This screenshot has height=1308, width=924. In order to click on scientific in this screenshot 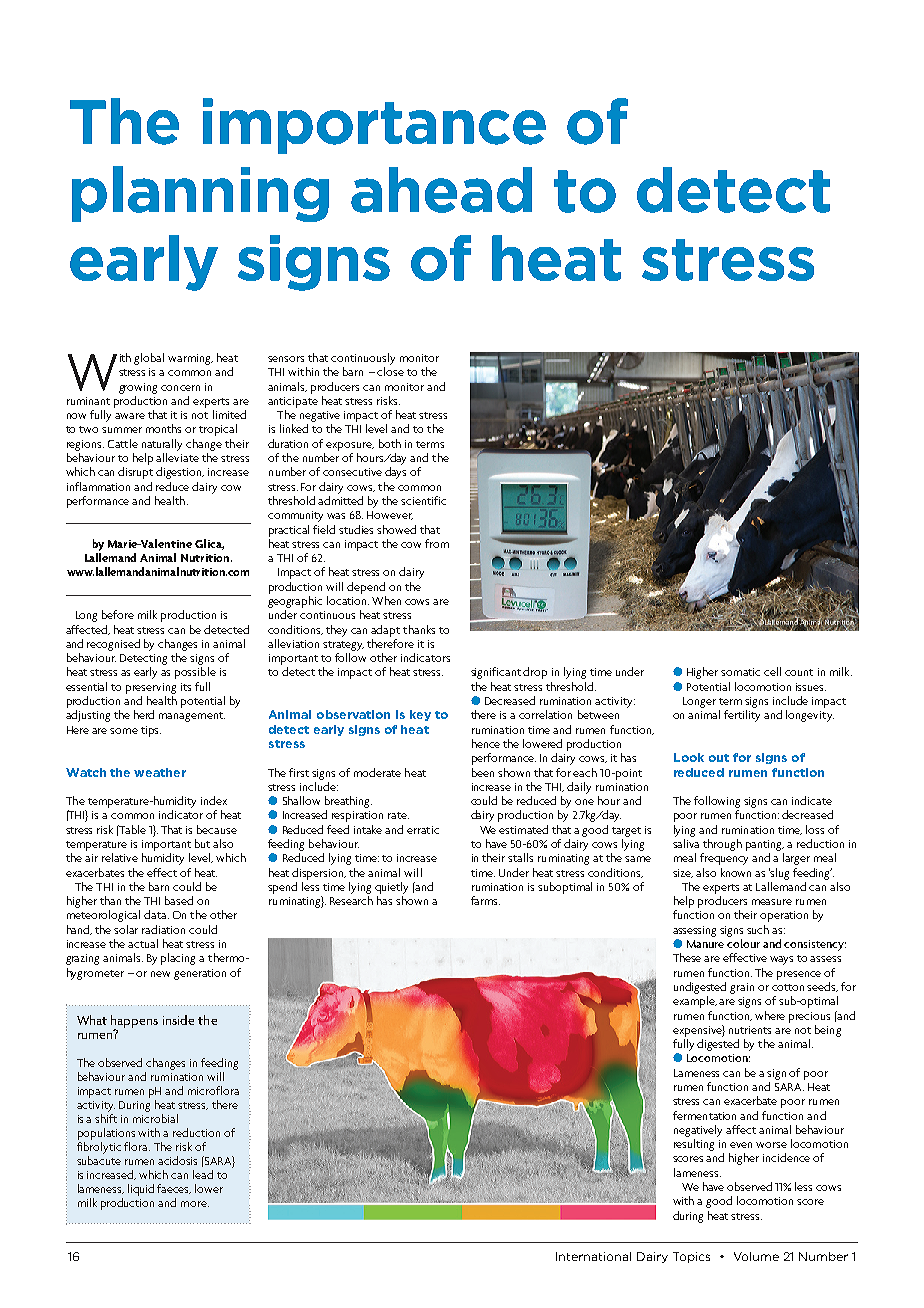, I will do `click(423, 500)`.
